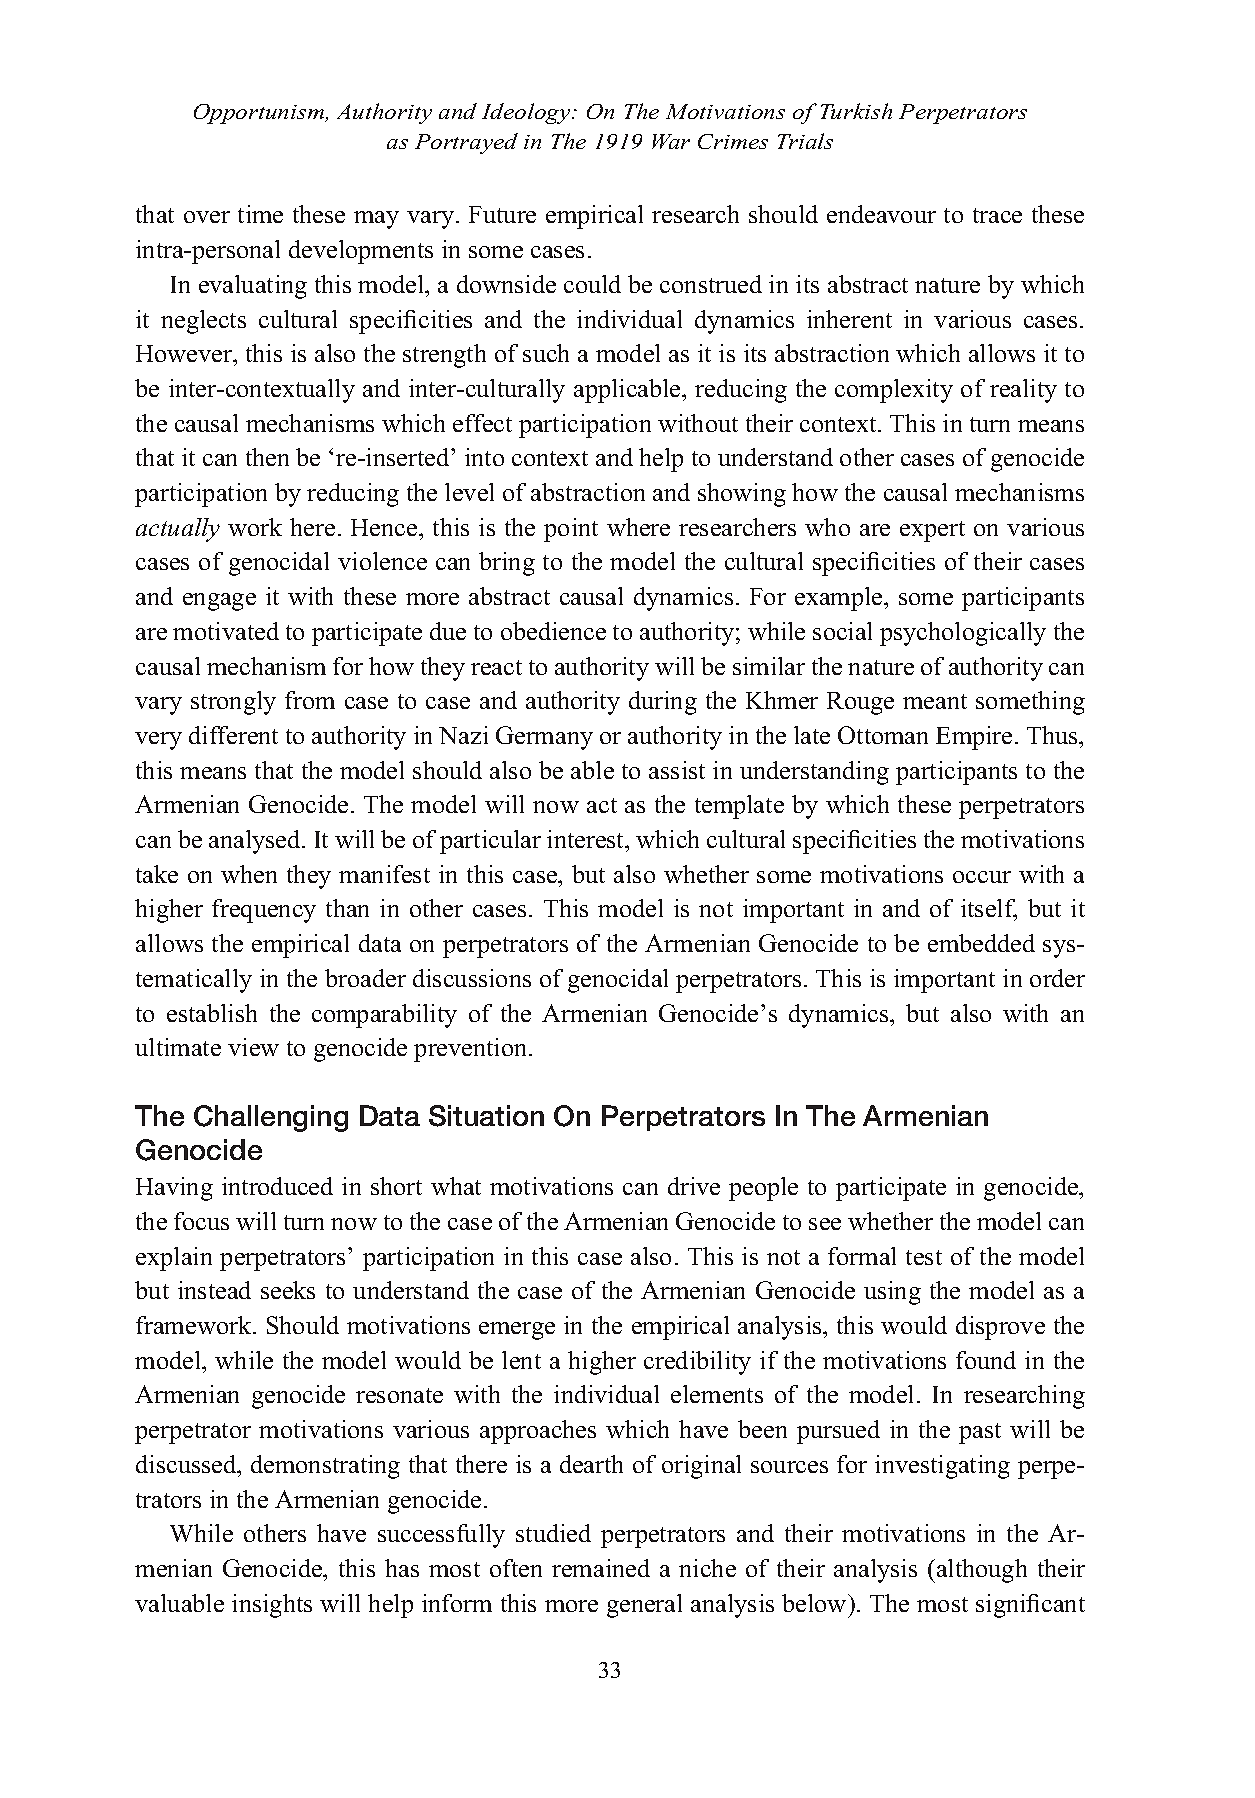 This page has height=1798, width=1255. I want to click on analysed, so click(256, 842).
